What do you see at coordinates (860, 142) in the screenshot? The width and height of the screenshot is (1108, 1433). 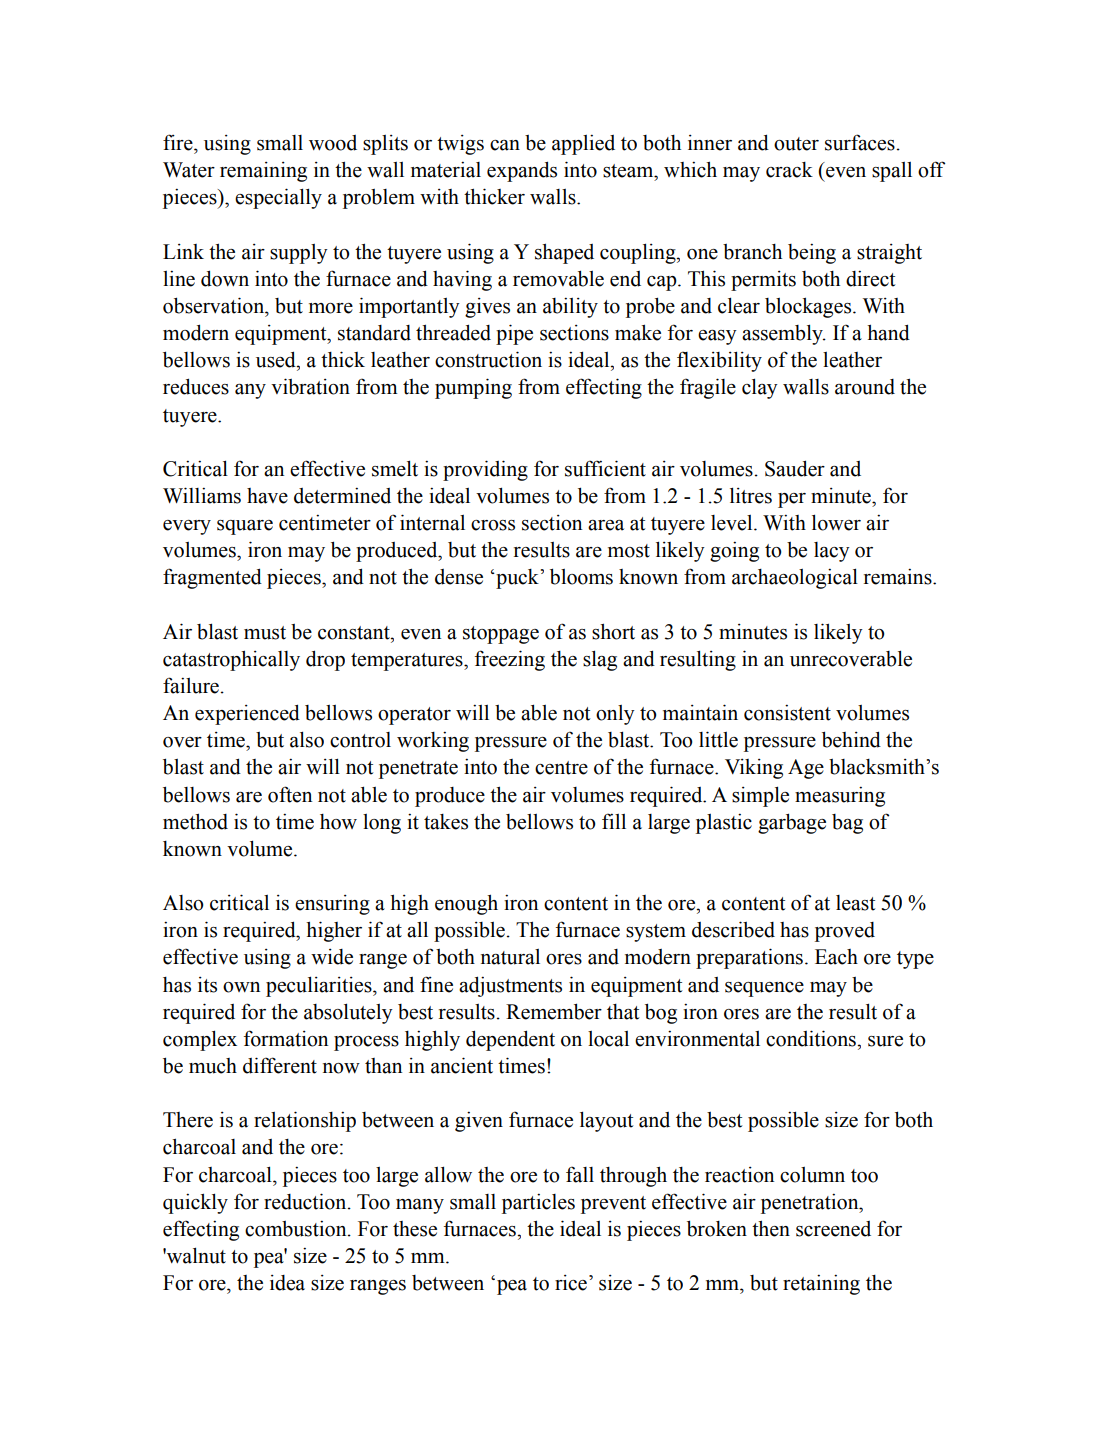 I see `surfaces` at bounding box center [860, 142].
